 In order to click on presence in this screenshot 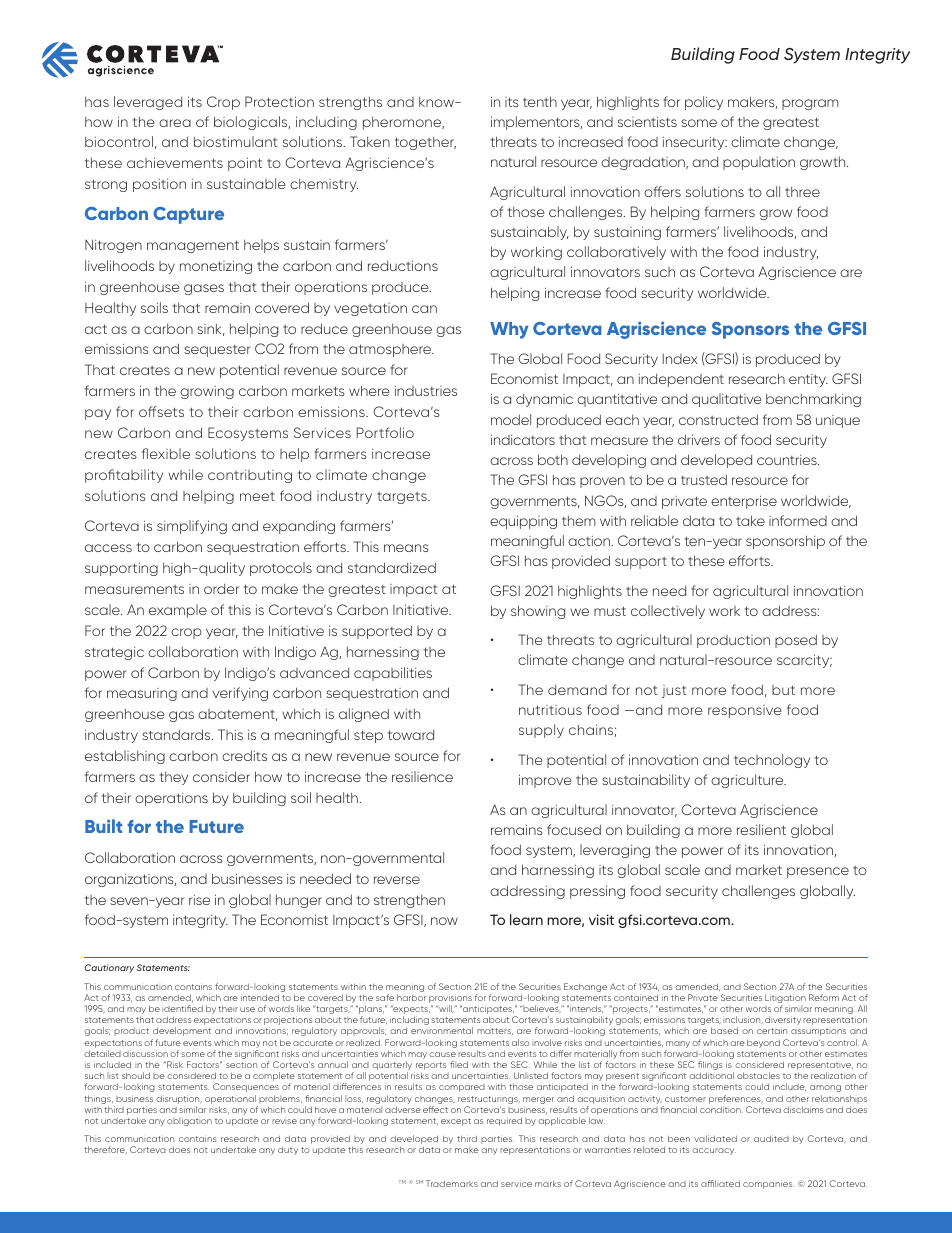, I will do `click(818, 872)`.
